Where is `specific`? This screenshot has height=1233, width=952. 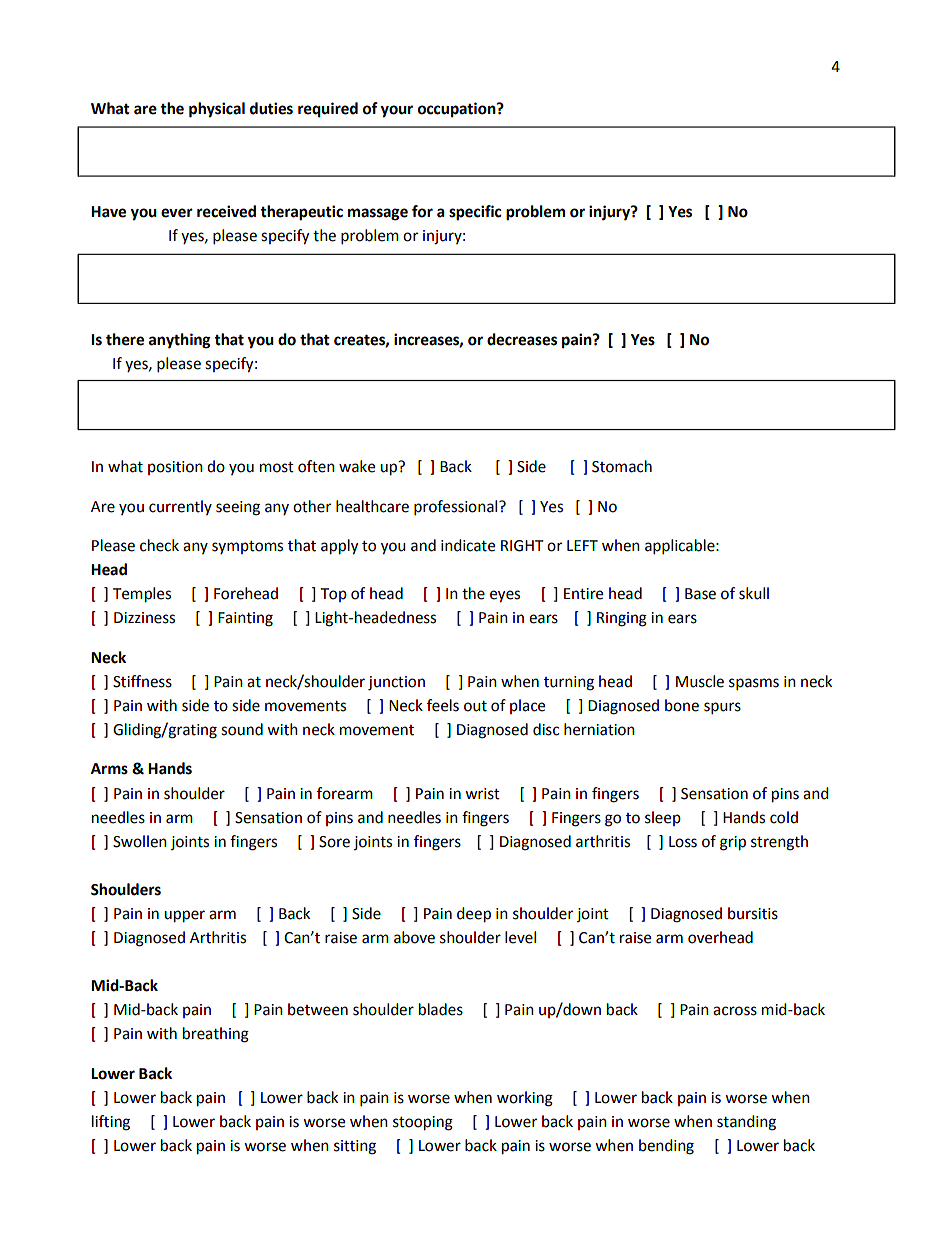
specific is located at coordinates (475, 213).
